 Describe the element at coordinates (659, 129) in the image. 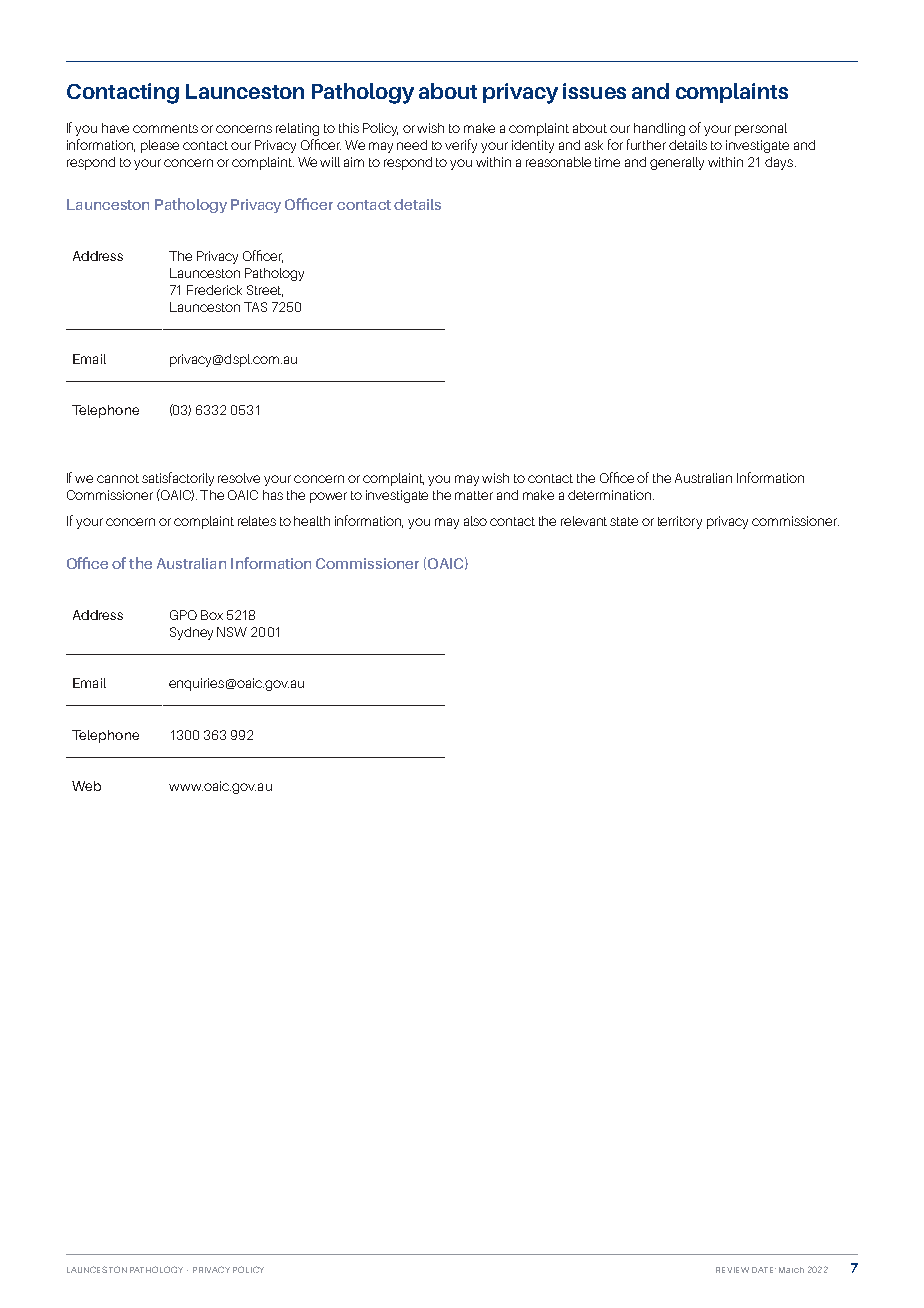

I see `handling` at that location.
